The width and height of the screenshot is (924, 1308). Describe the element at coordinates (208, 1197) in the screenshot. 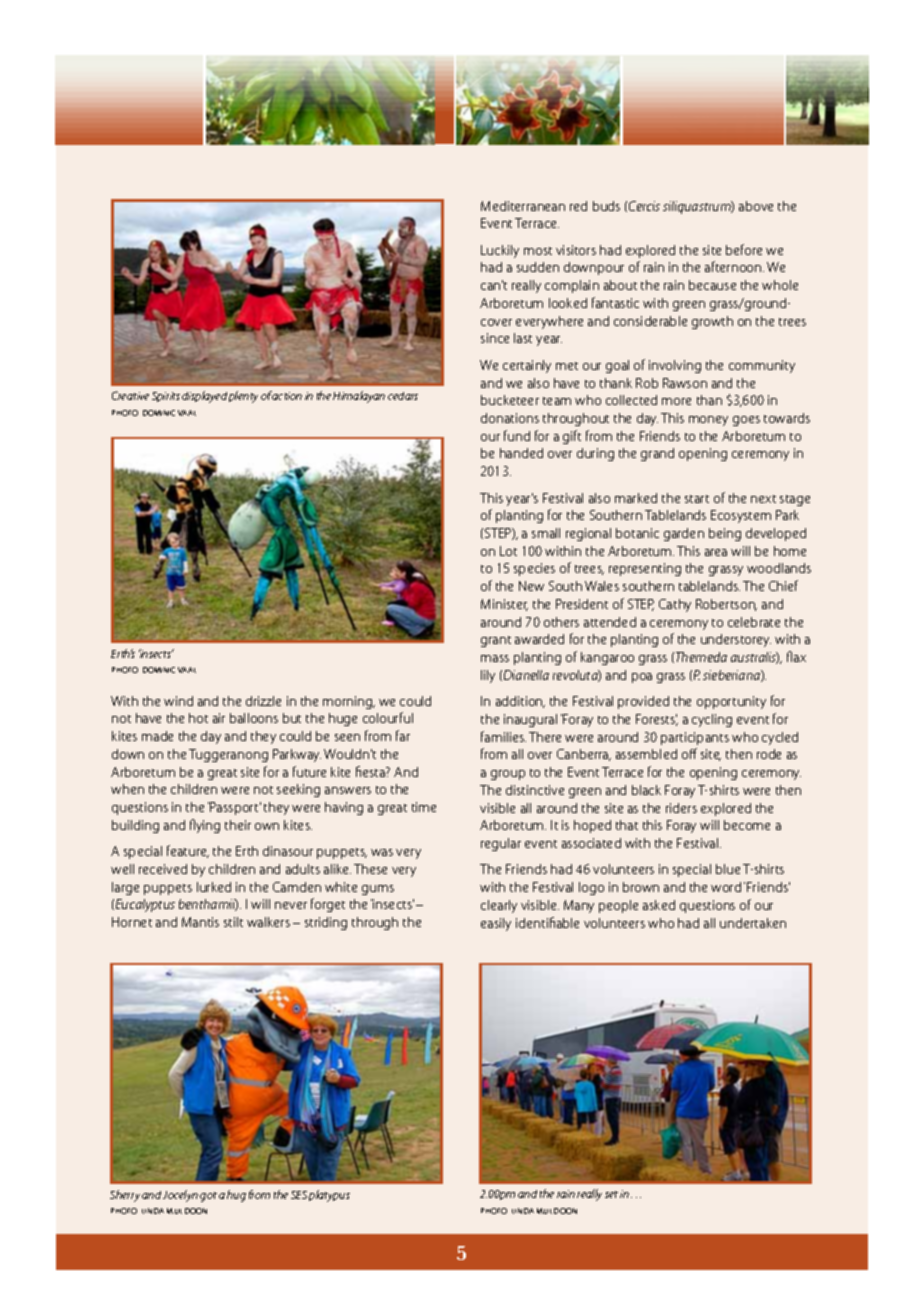

I see `got` at that location.
